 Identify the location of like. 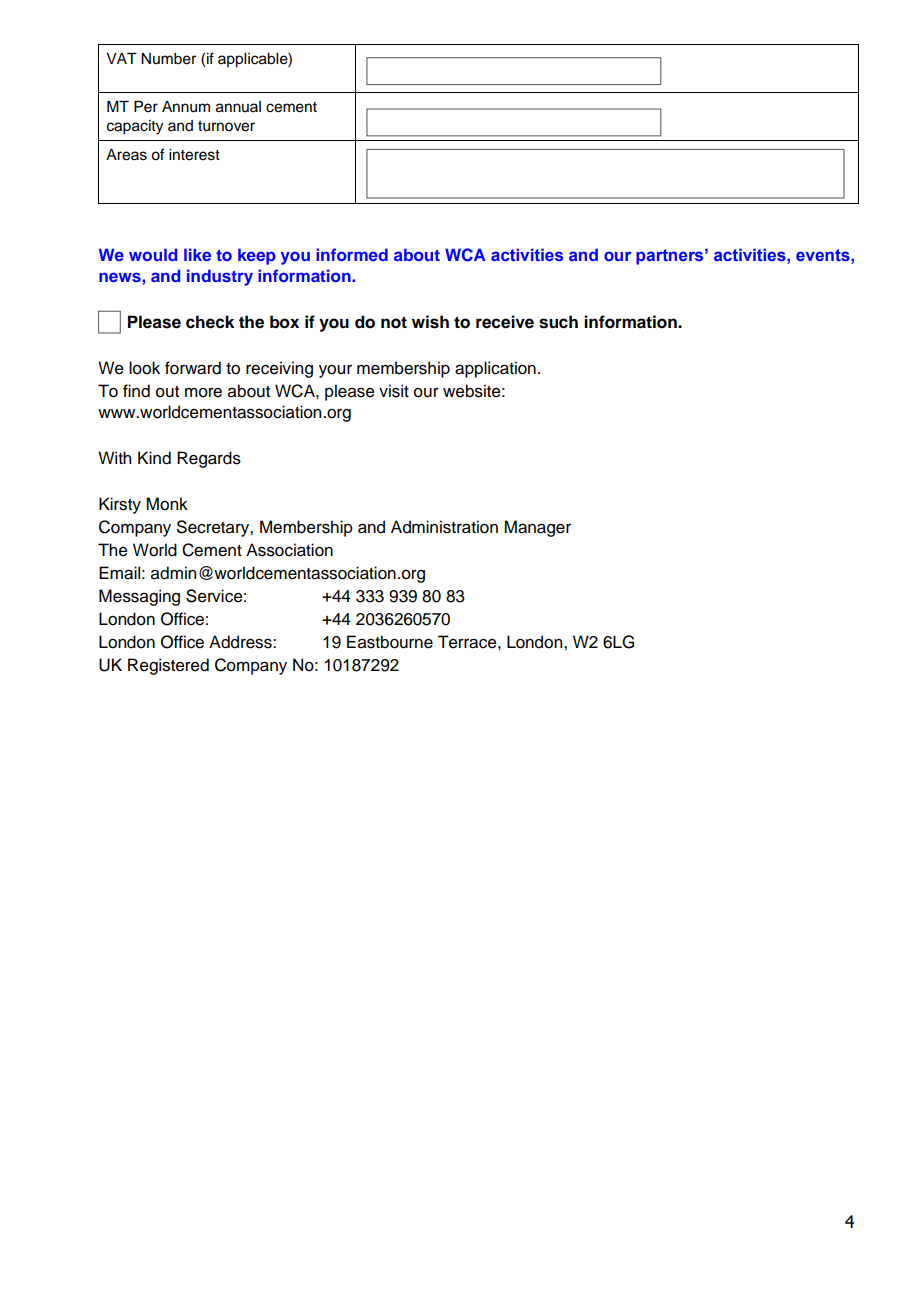
(197, 254).
